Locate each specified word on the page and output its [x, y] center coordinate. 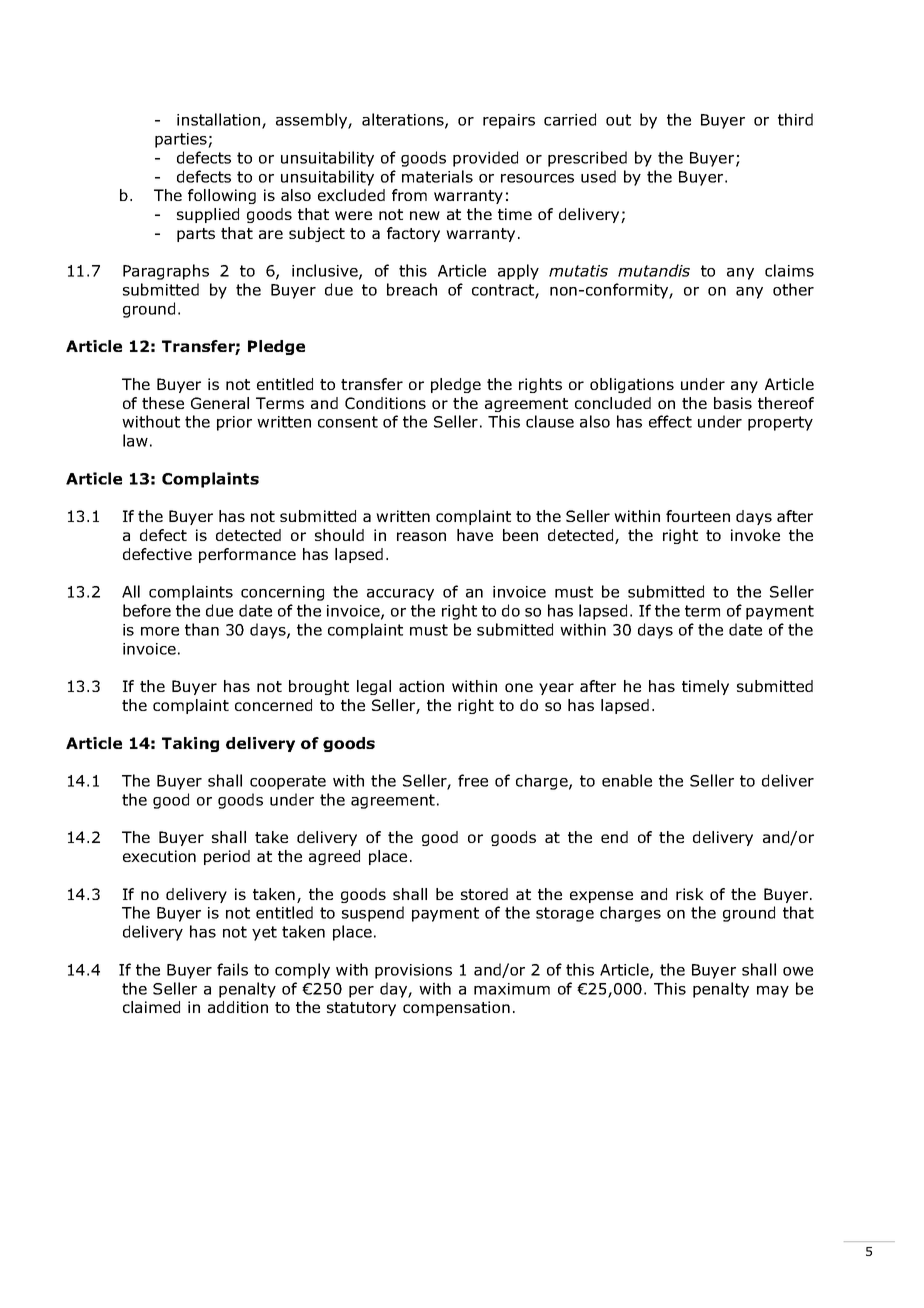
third [795, 119]
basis [733, 403]
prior [234, 423]
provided [485, 159]
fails [232, 969]
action [421, 686]
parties [182, 140]
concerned [273, 705]
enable [627, 780]
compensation [456, 1008]
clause [550, 421]
